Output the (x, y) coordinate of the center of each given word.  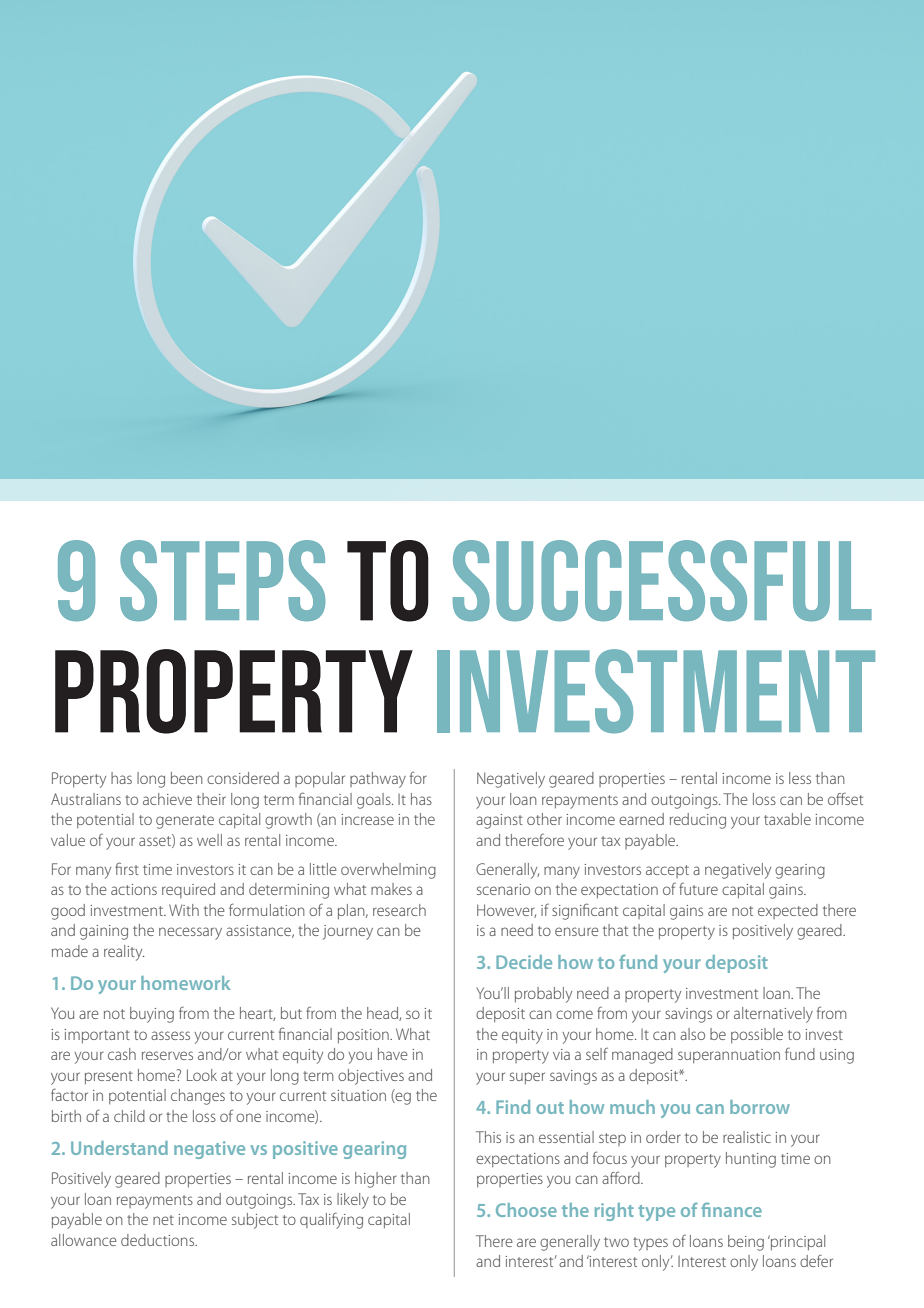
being (746, 1243)
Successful (662, 580)
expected (788, 911)
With (184, 910)
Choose (526, 1210)
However (506, 911)
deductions (159, 1240)
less (800, 778)
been (187, 778)
